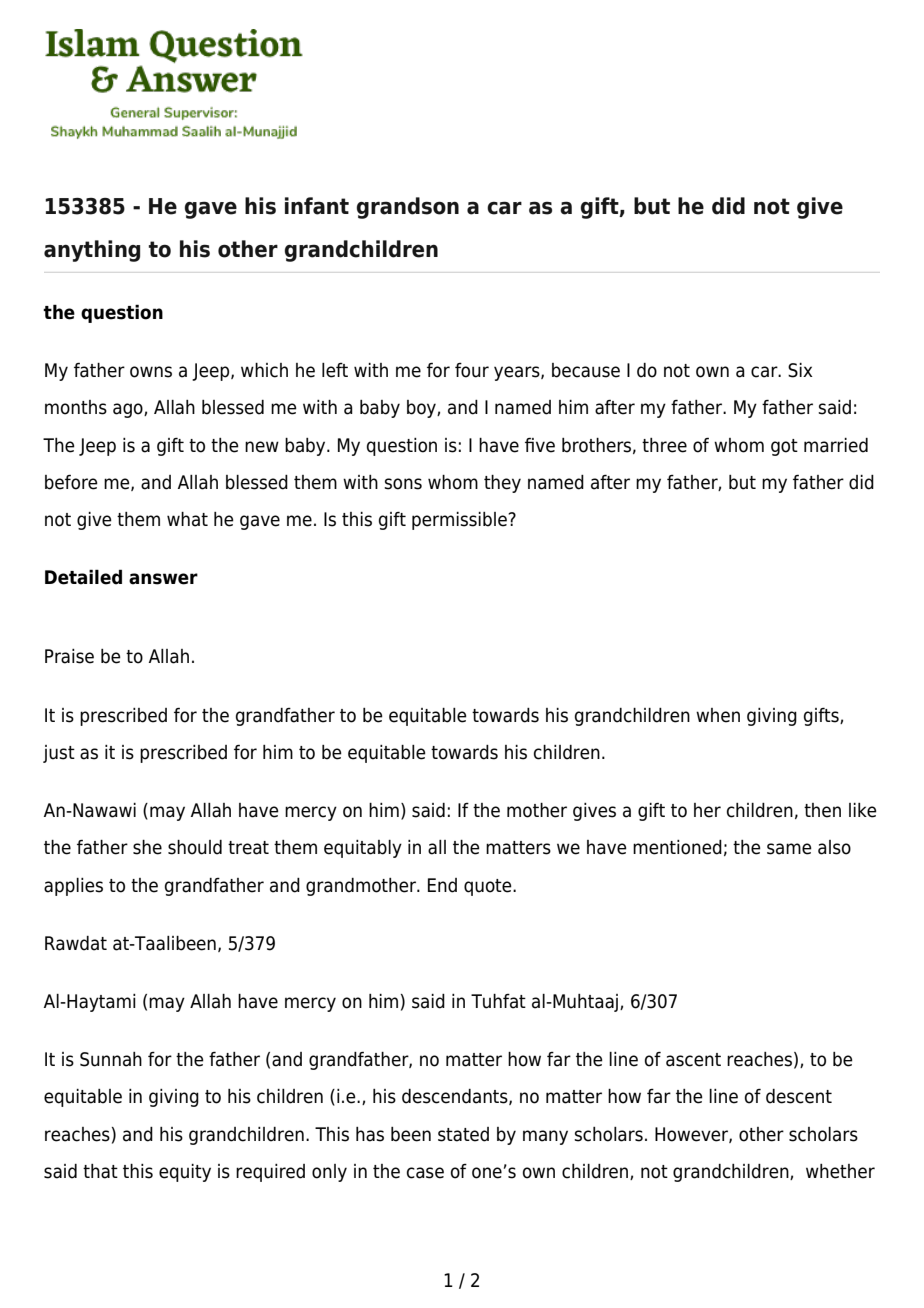  What do you see at coordinates (822, 810) in the page?
I see `then` at bounding box center [822, 810].
